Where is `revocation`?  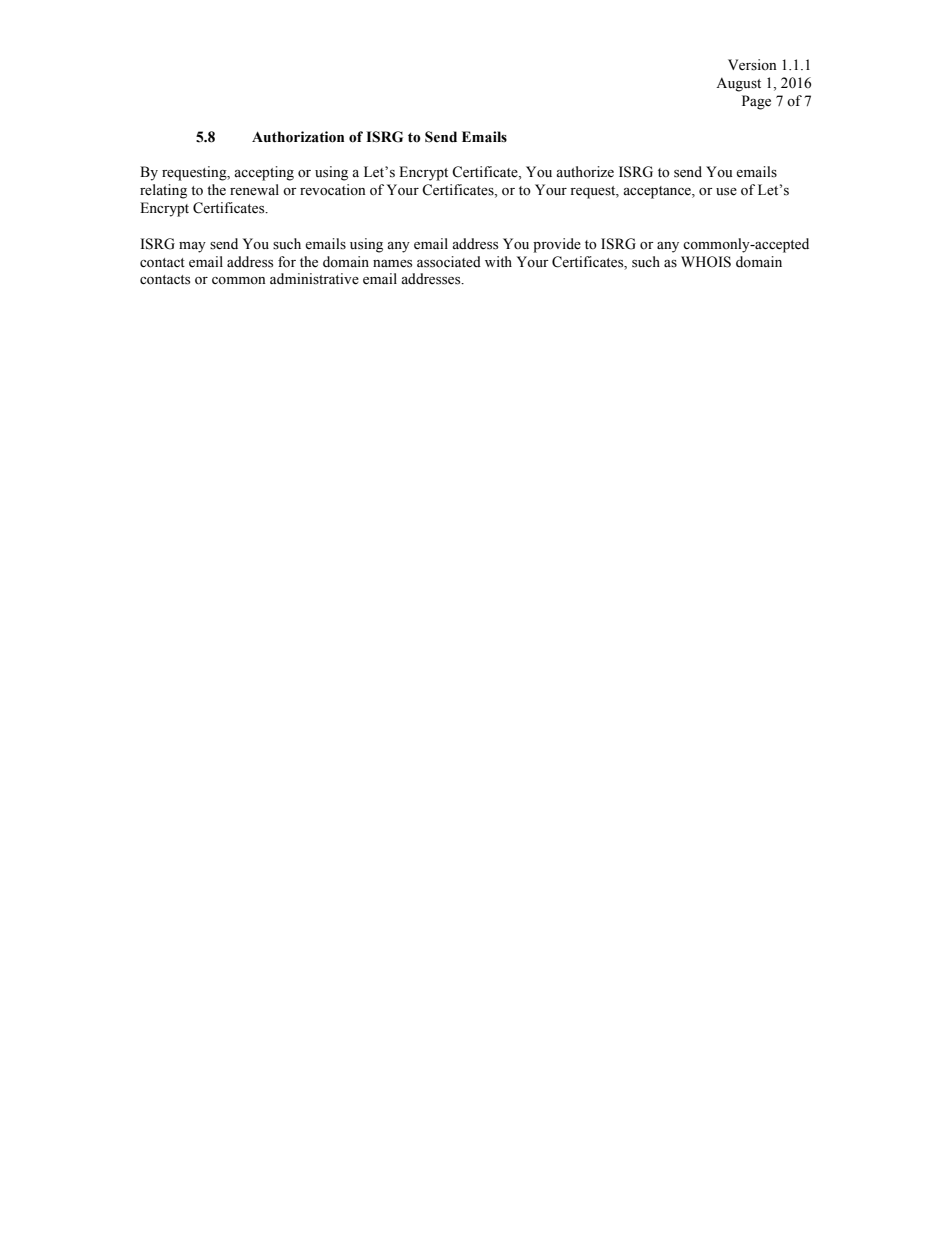
revocation is located at coordinates (333, 190).
